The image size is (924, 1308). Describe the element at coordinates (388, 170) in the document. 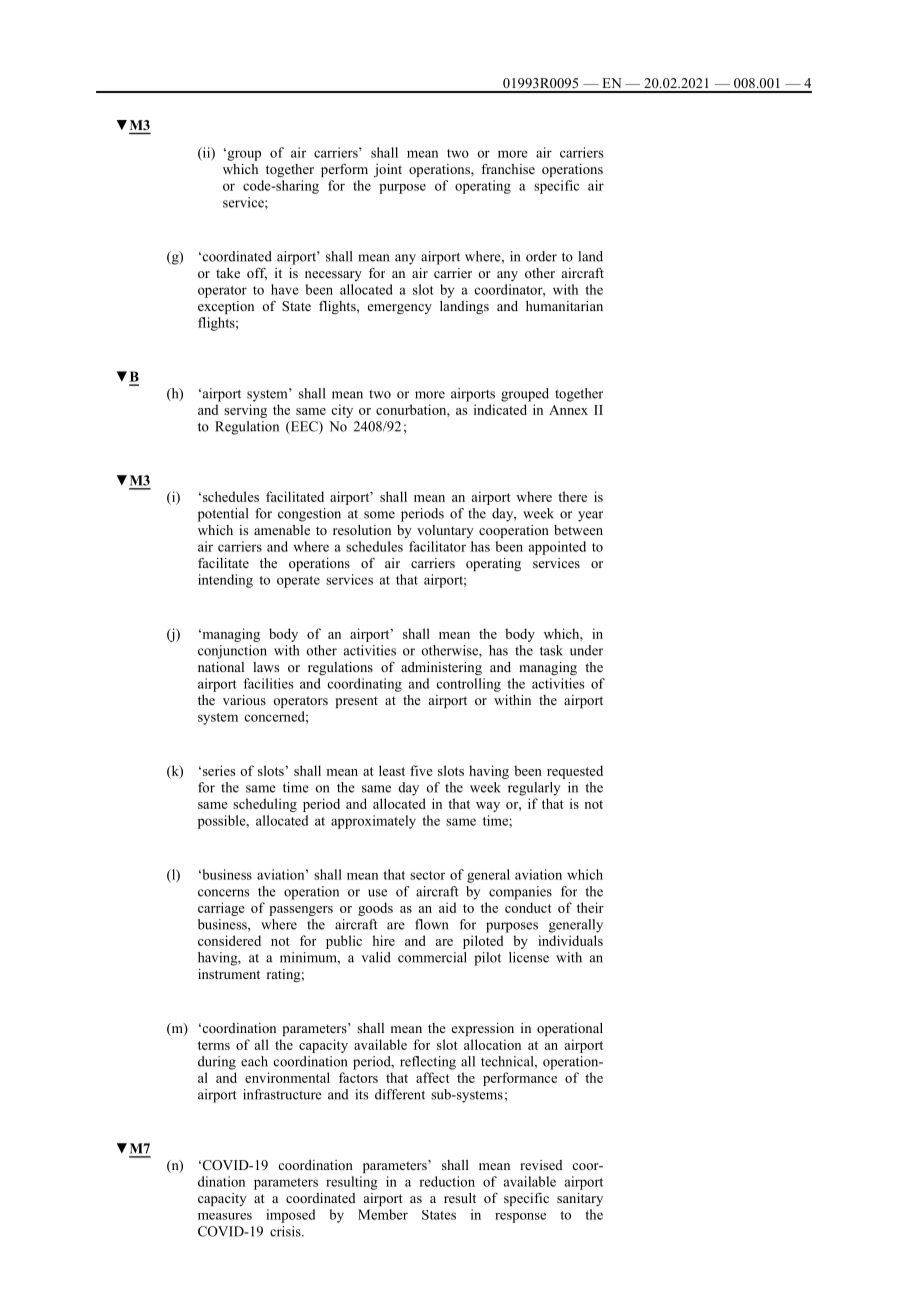

I see `joint` at that location.
